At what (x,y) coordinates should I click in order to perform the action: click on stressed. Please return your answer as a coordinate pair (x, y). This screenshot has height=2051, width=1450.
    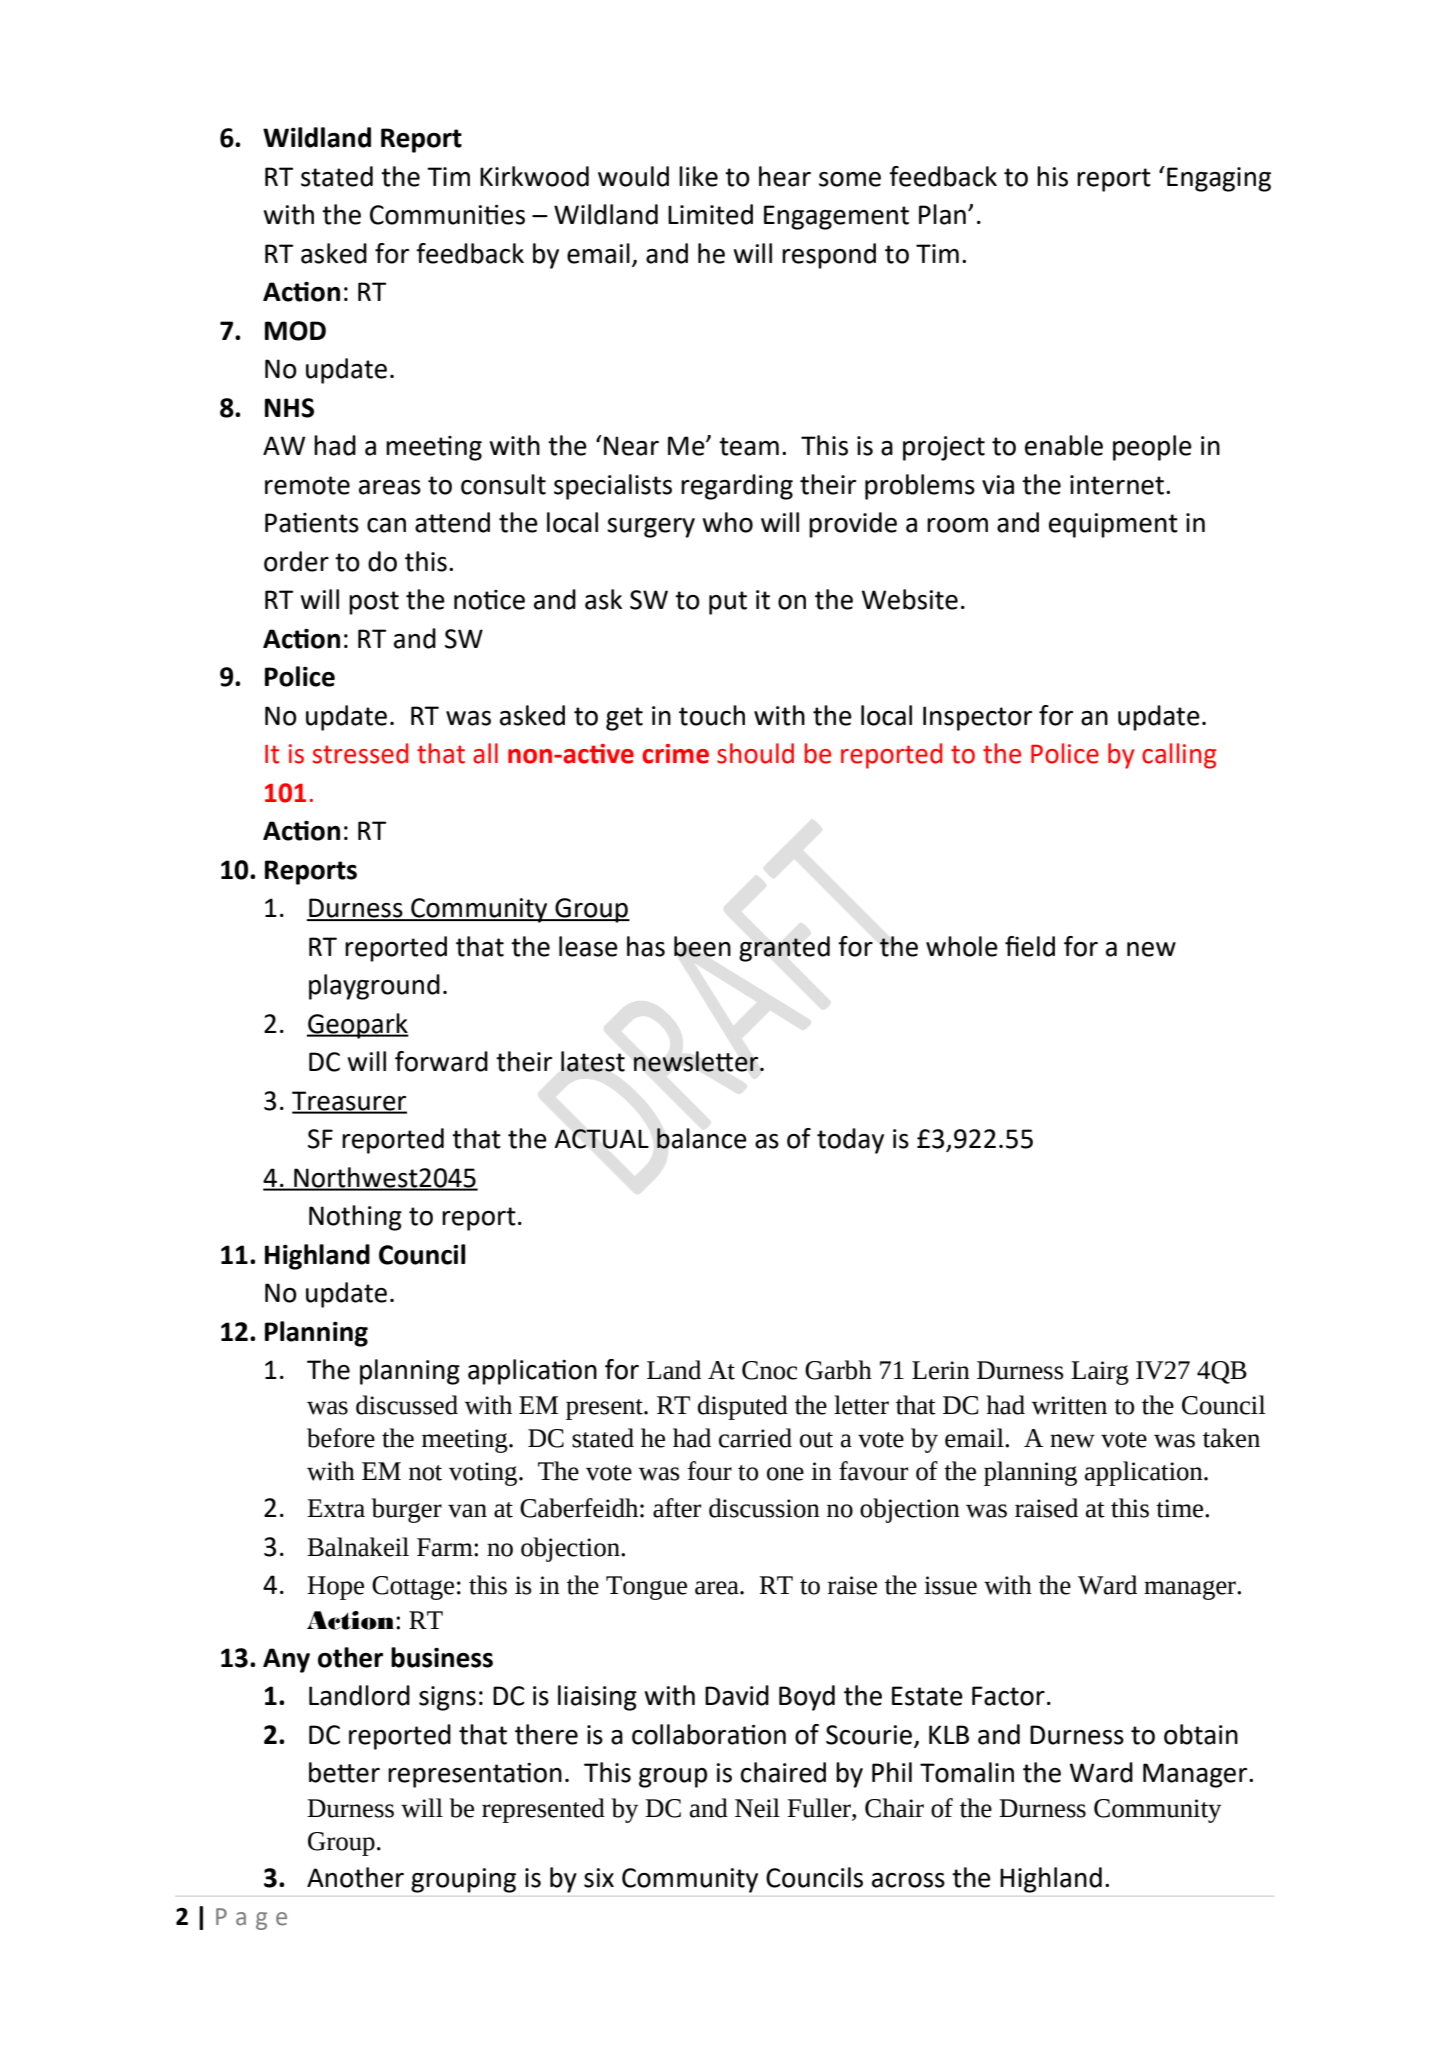
    Looking at the image, I should click on (360, 753).
